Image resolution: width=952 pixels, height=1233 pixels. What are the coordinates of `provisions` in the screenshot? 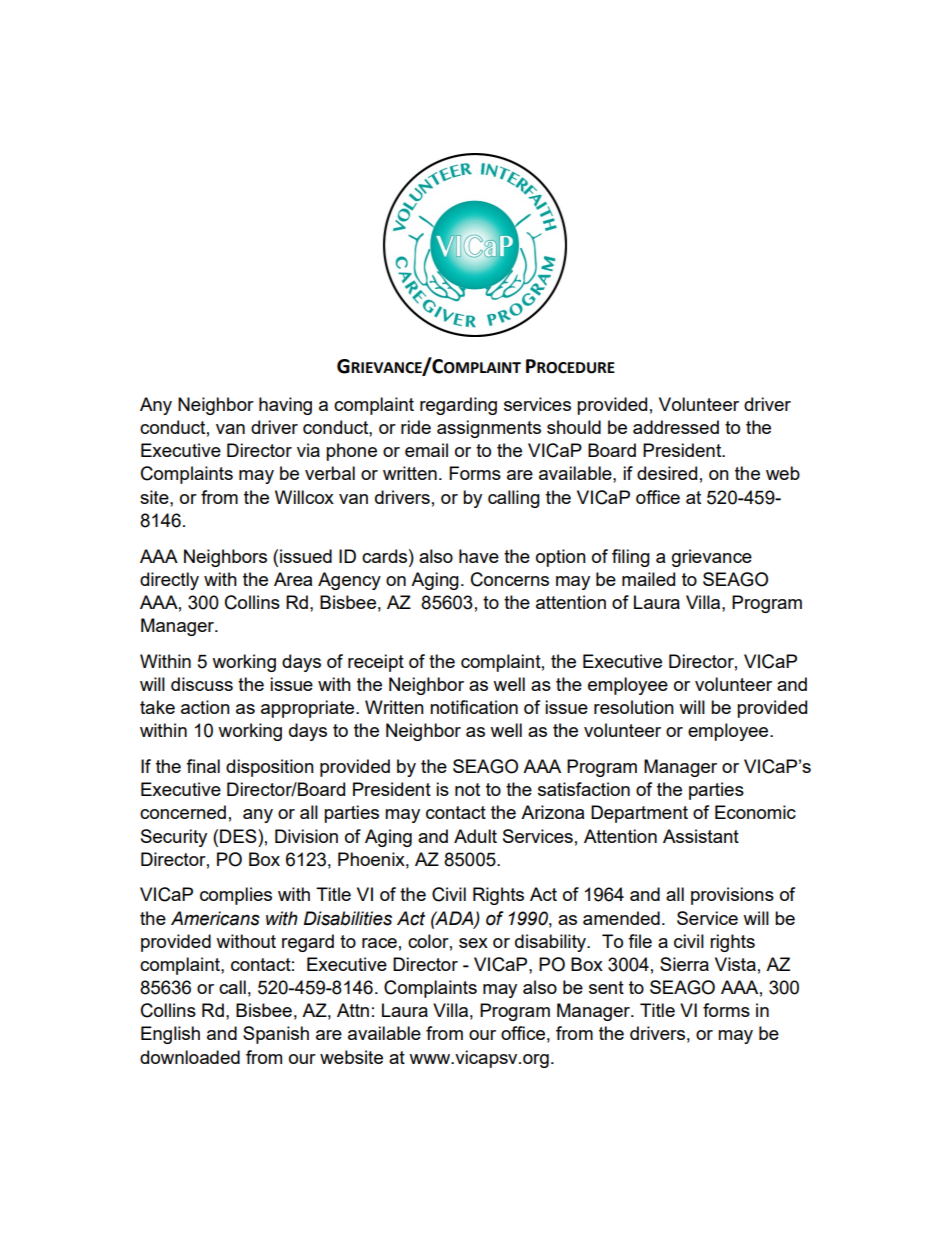 It's located at (732, 896).
